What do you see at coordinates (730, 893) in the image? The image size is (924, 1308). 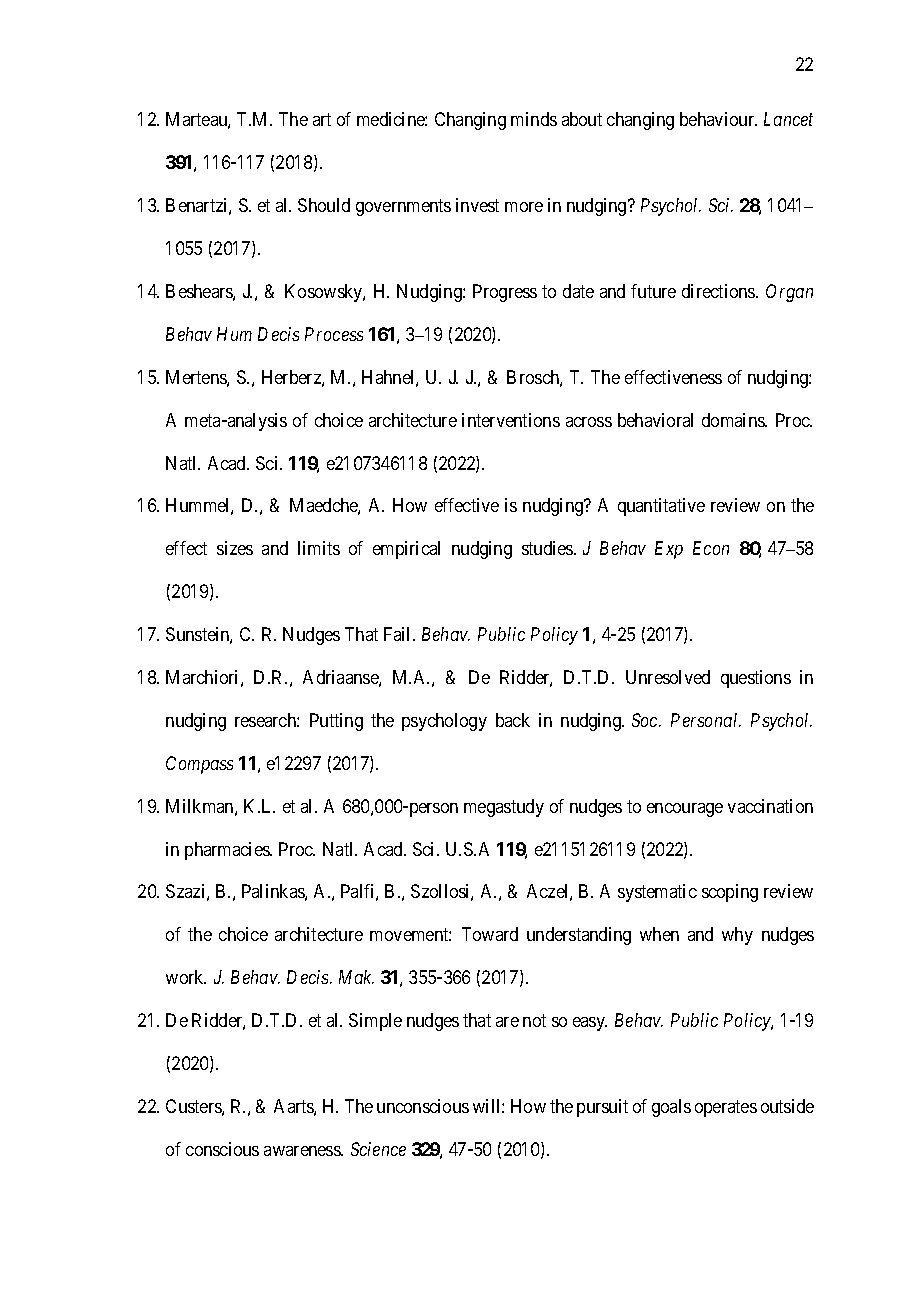 I see `scoping` at bounding box center [730, 893].
